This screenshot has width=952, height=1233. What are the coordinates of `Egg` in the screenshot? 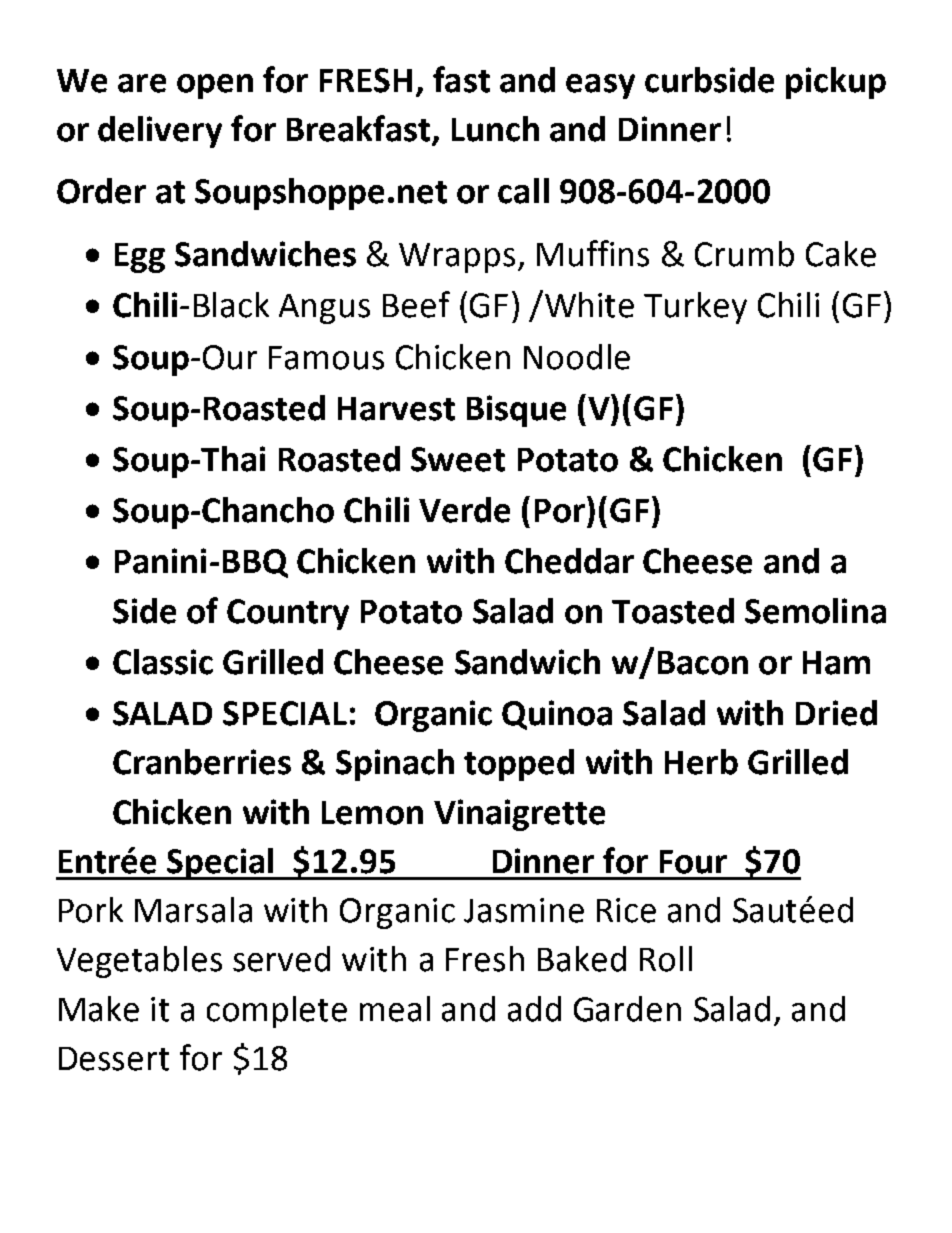 It's located at (140, 258).
